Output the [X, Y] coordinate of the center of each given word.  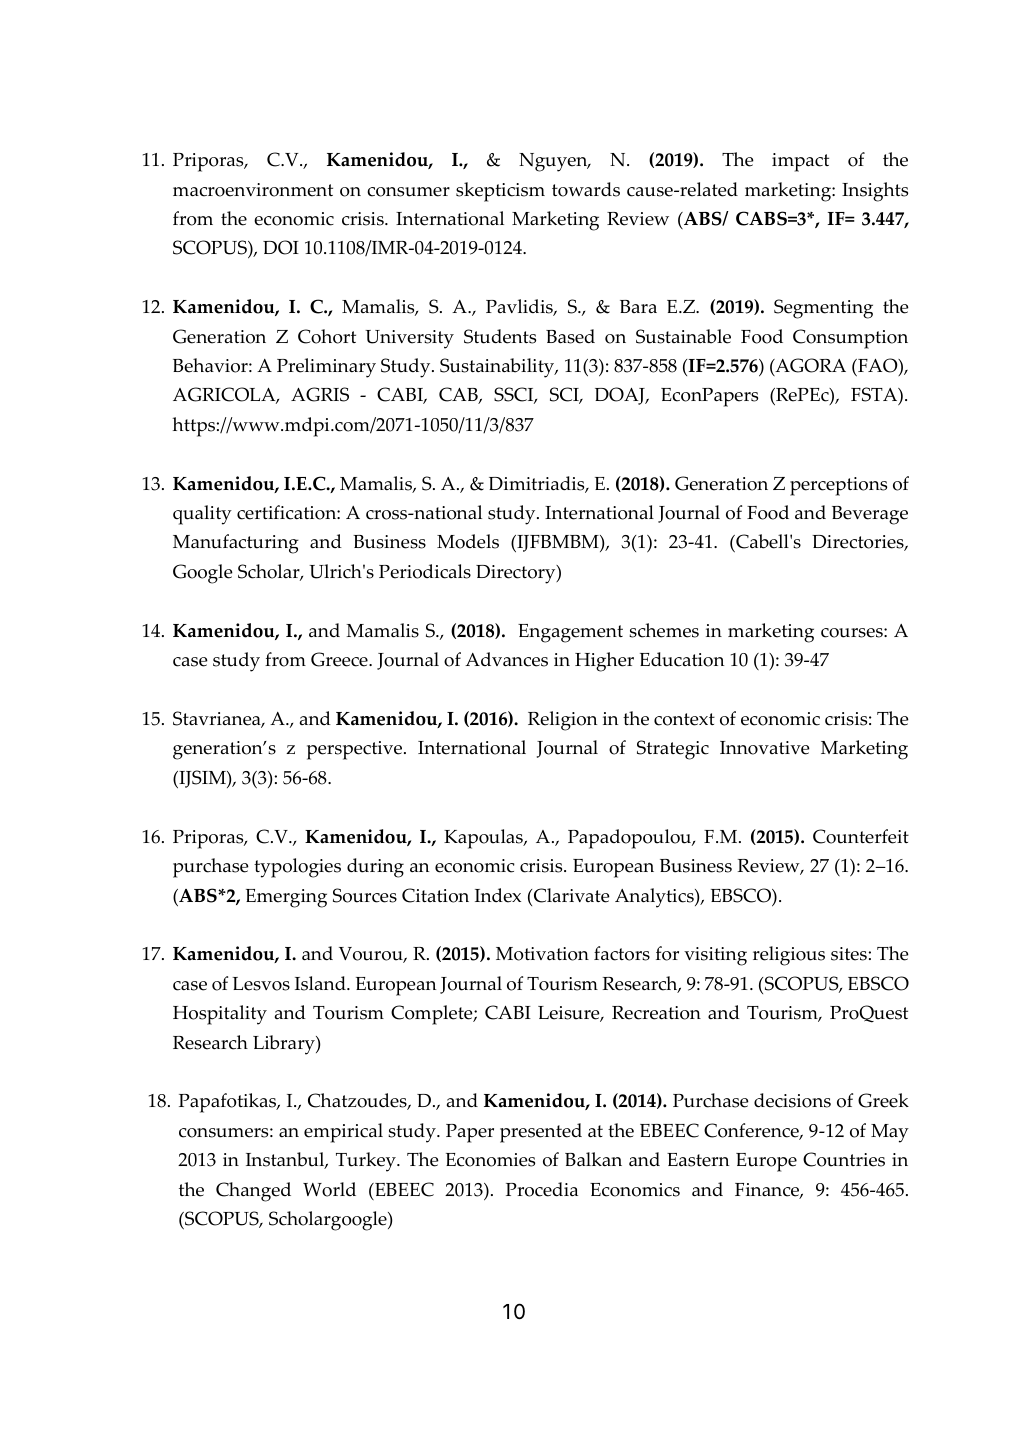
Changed [253, 1192]
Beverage [870, 515]
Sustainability [498, 368]
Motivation [542, 954]
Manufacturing [236, 544]
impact [800, 162]
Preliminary [326, 368]
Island [321, 983]
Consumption [850, 339]
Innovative [765, 748]
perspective [354, 750]
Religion [562, 721]
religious [789, 956]
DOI [281, 247]
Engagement [570, 633]
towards [586, 189]
